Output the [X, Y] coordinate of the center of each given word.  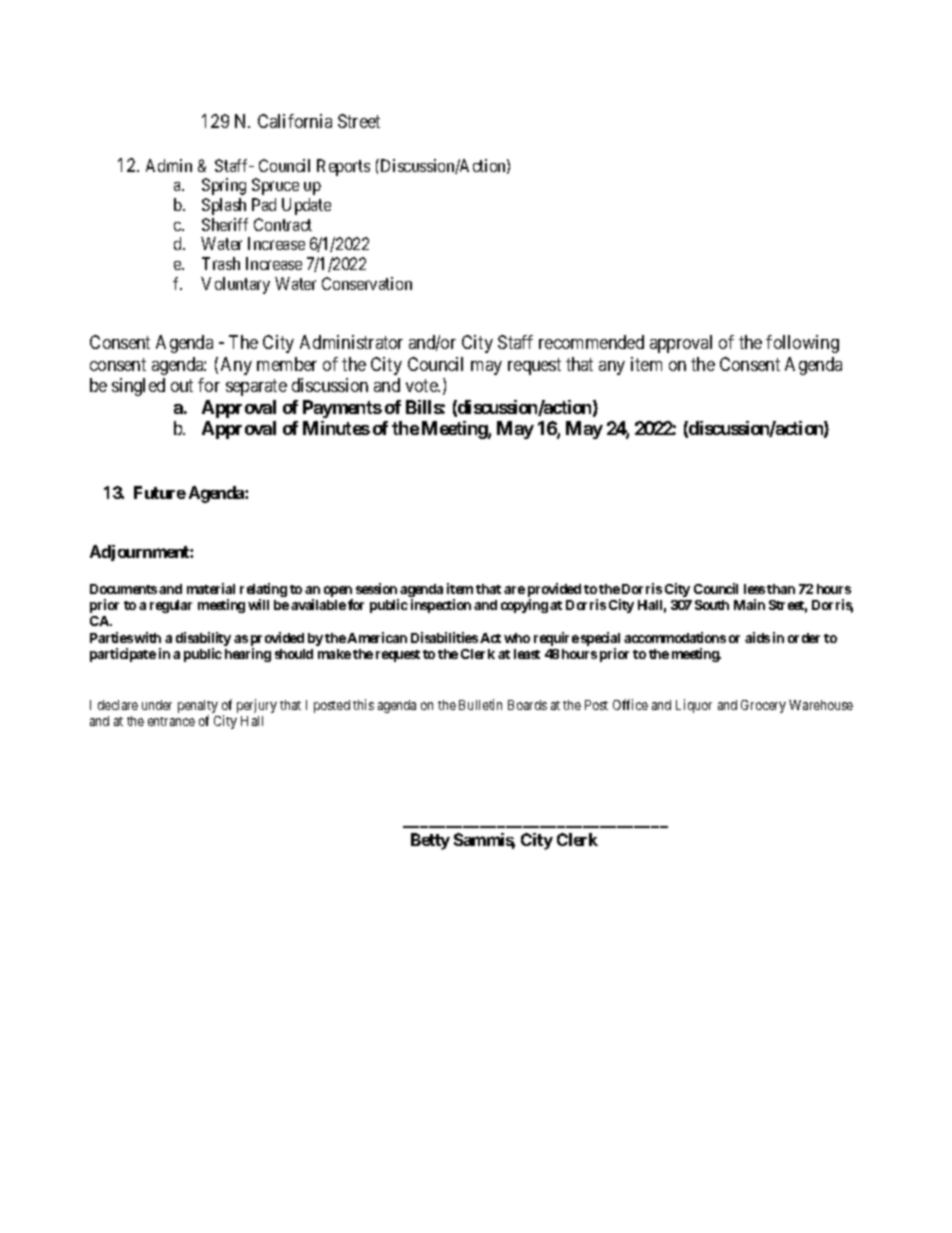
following [802, 344]
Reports [343, 167]
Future [160, 492]
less [754, 589]
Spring [224, 186]
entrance [171, 721]
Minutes [336, 428]
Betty [430, 841]
